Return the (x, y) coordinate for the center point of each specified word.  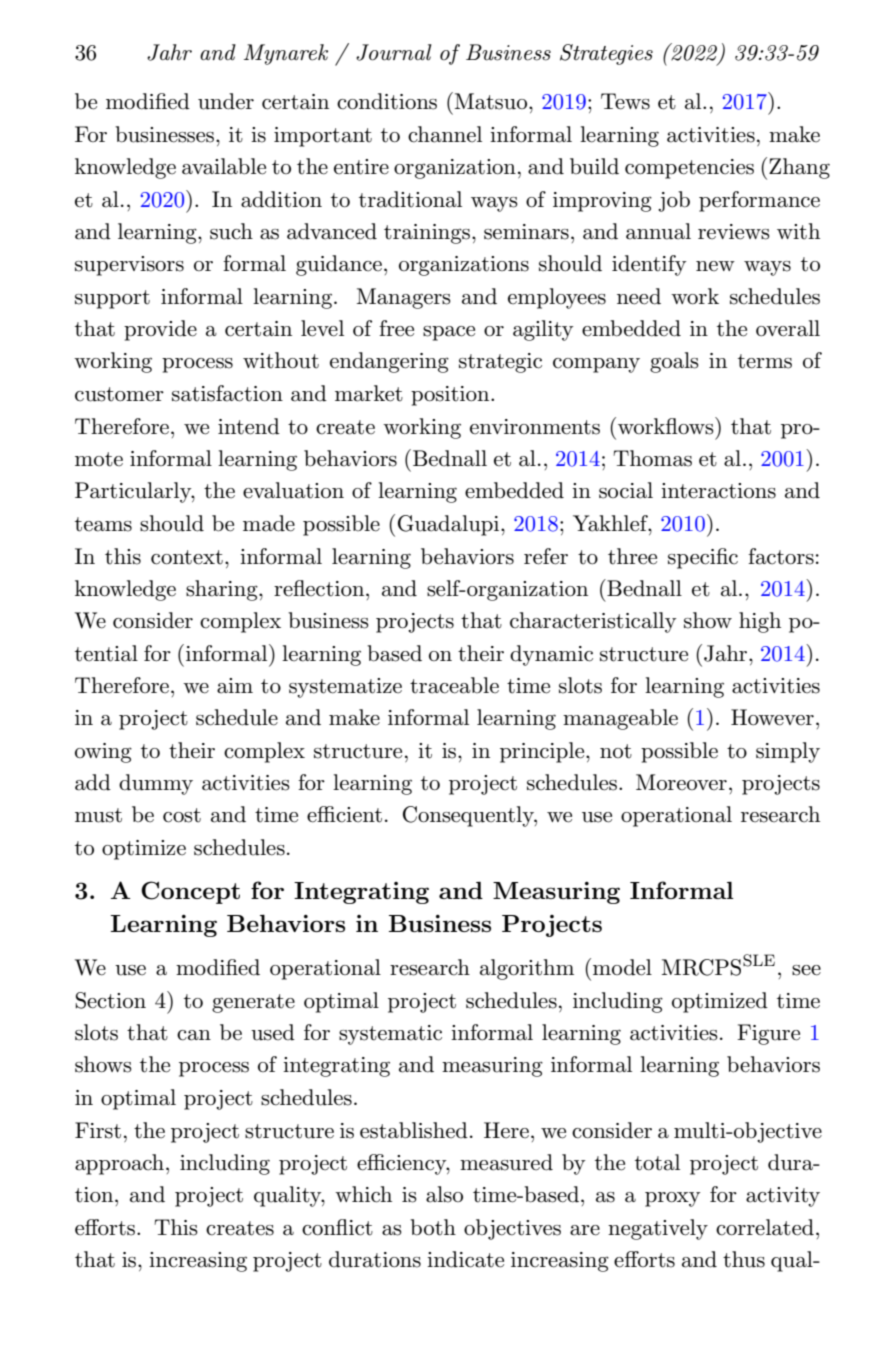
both (433, 1227)
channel (445, 134)
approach (121, 1164)
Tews (625, 101)
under (226, 101)
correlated (765, 1227)
